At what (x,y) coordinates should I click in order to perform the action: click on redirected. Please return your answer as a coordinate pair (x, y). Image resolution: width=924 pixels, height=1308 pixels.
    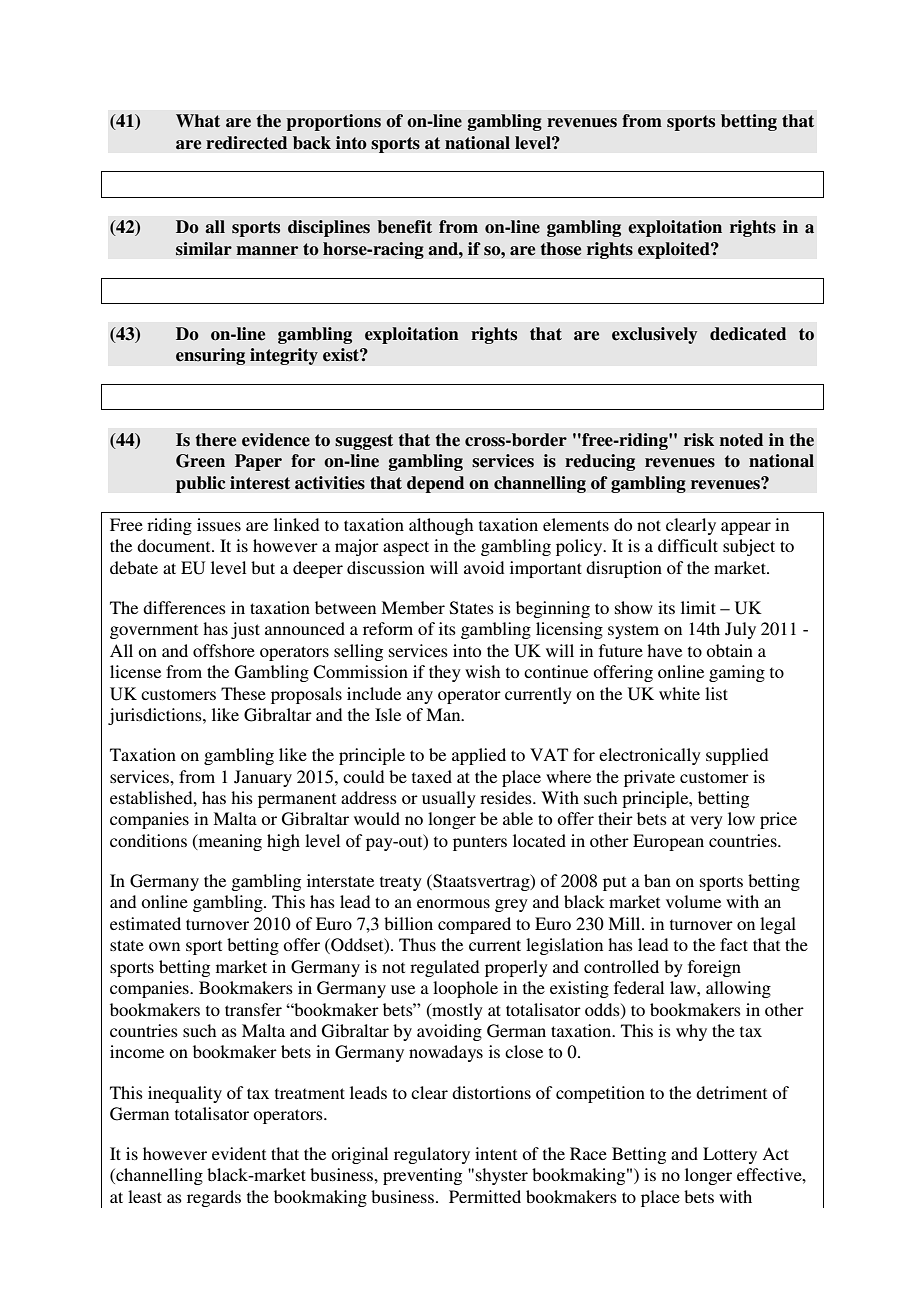
    Looking at the image, I should click on (246, 143).
